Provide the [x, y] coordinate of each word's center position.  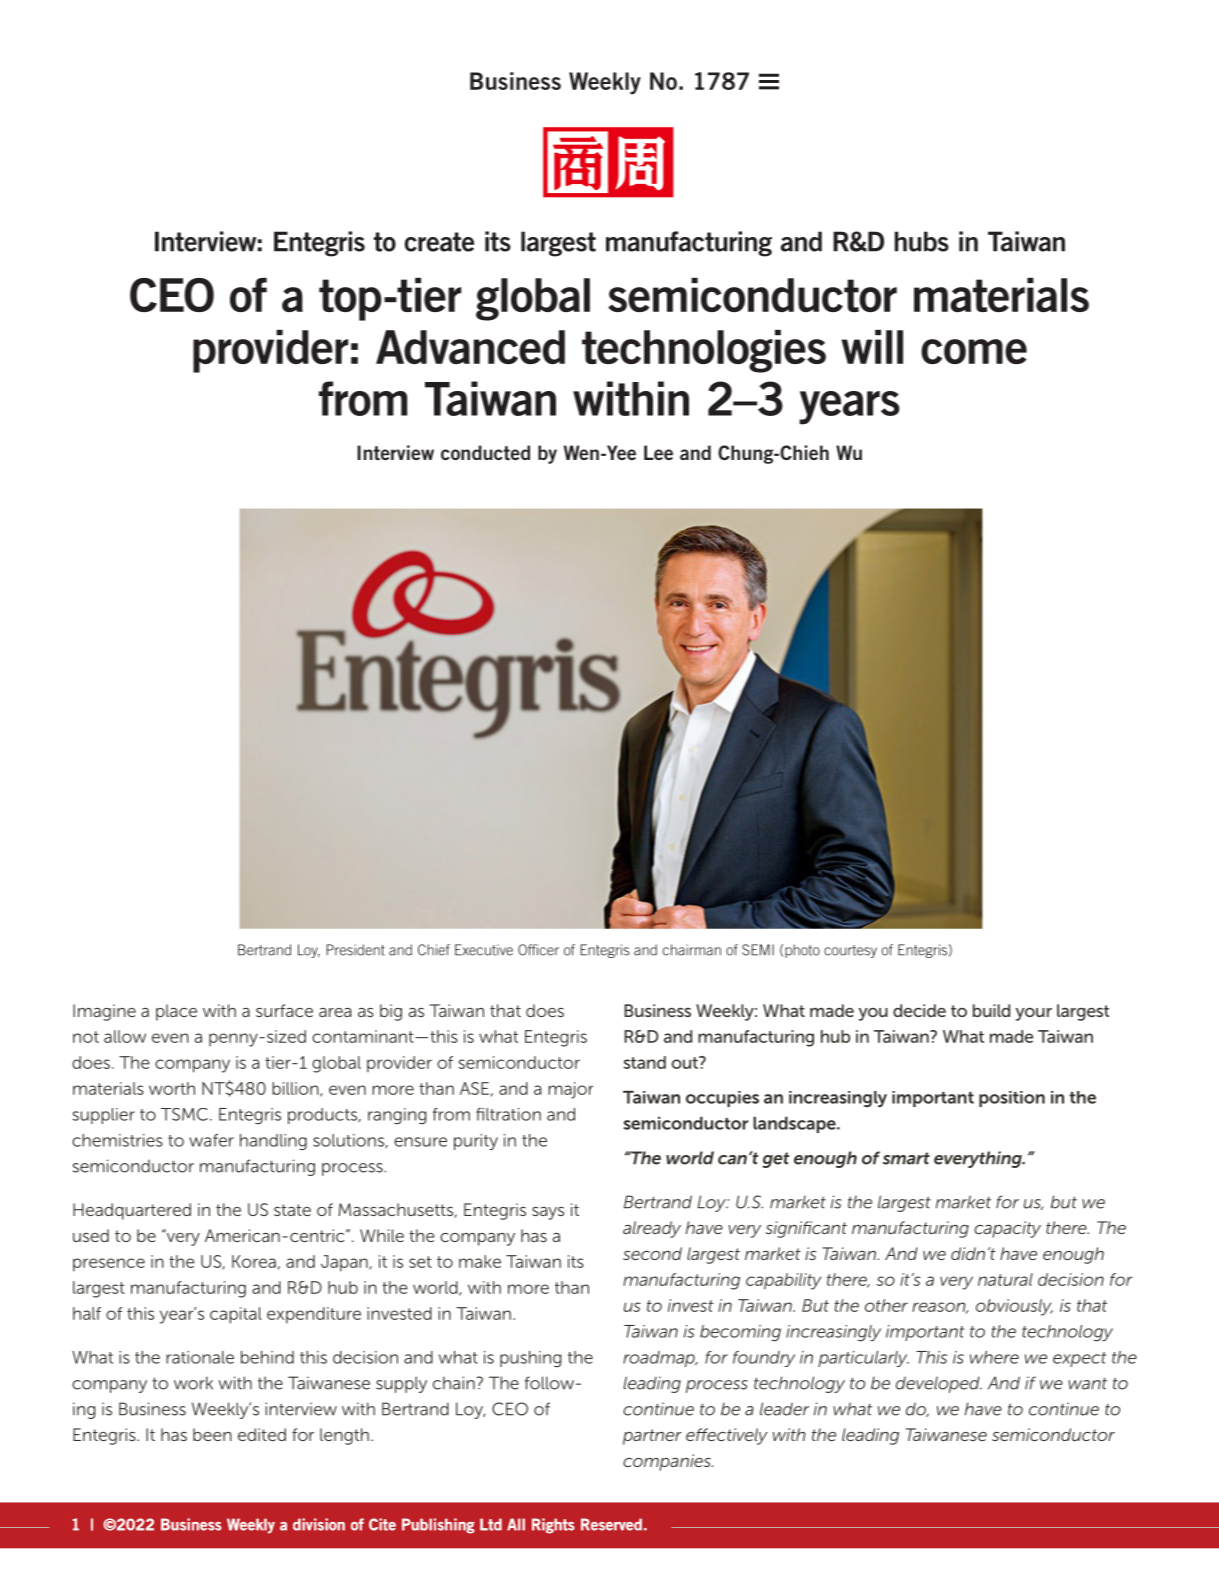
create [439, 242]
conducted [485, 452]
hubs [922, 241]
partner [652, 1437]
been [212, 1434]
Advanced [470, 347]
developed [939, 1384]
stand [645, 1062]
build [991, 1010]
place [176, 1012]
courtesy [850, 951]
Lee [658, 452]
